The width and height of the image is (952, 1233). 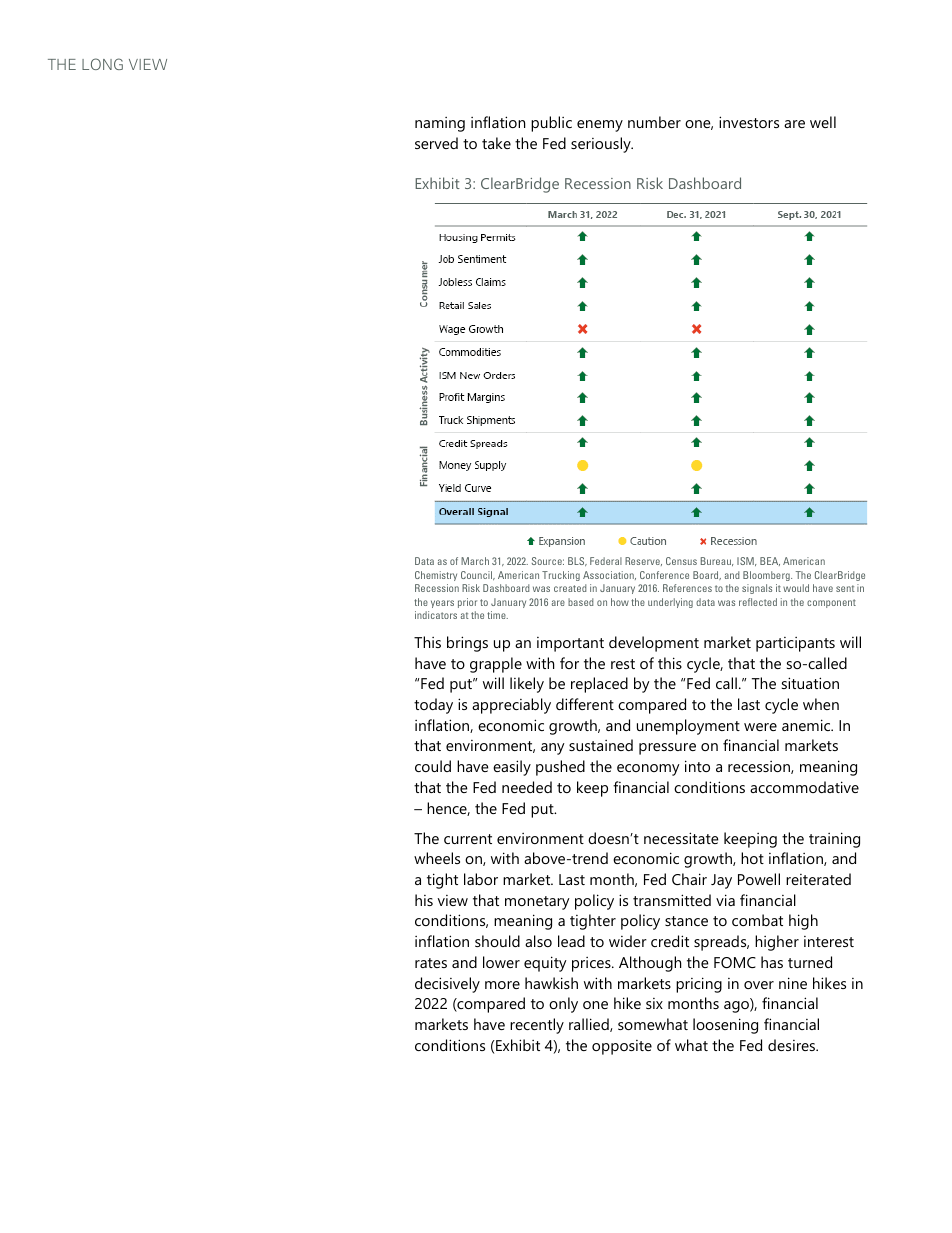 What do you see at coordinates (770, 561) in the image?
I see `BEA` at bounding box center [770, 561].
